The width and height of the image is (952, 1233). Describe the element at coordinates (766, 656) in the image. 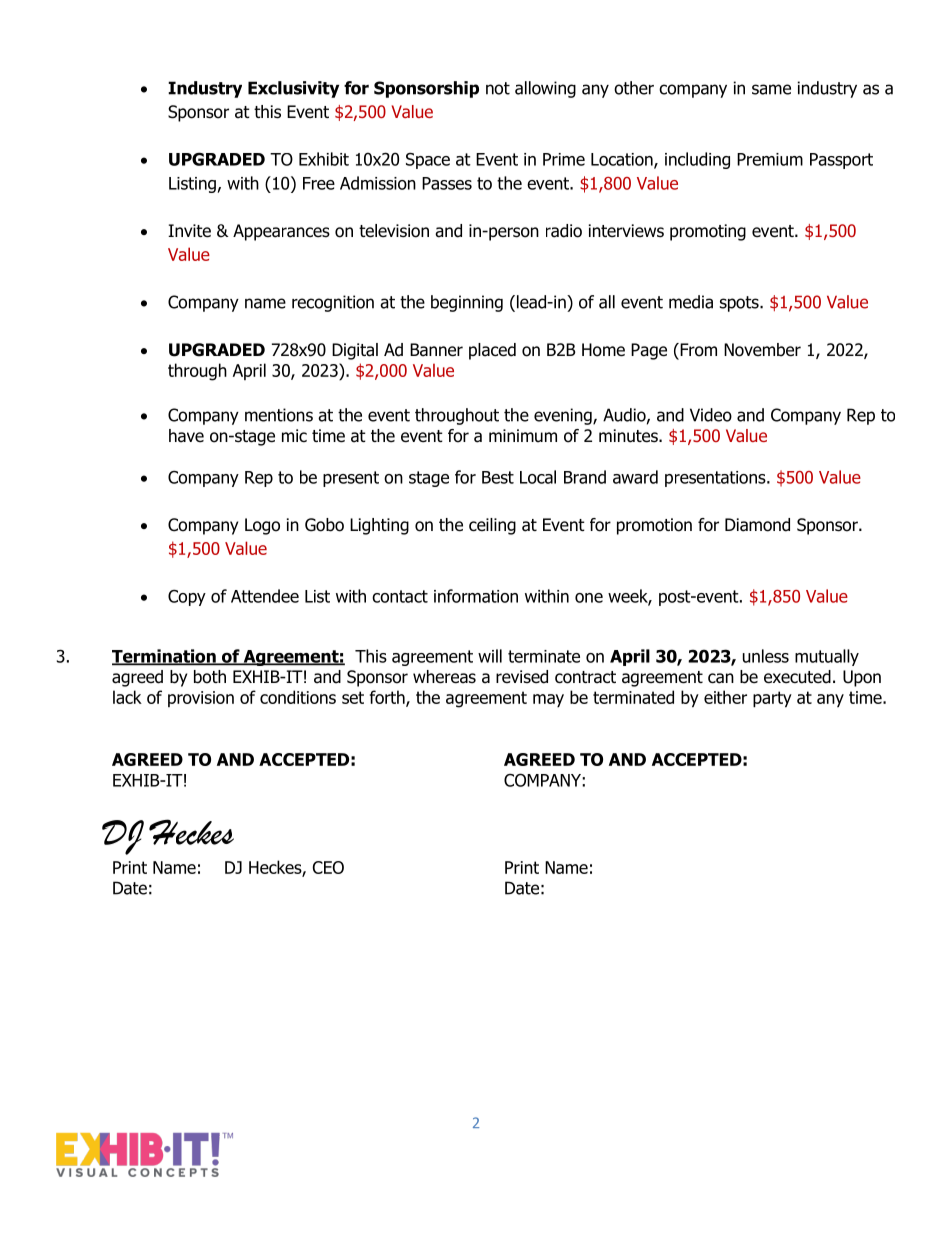

I see `unless` at that location.
